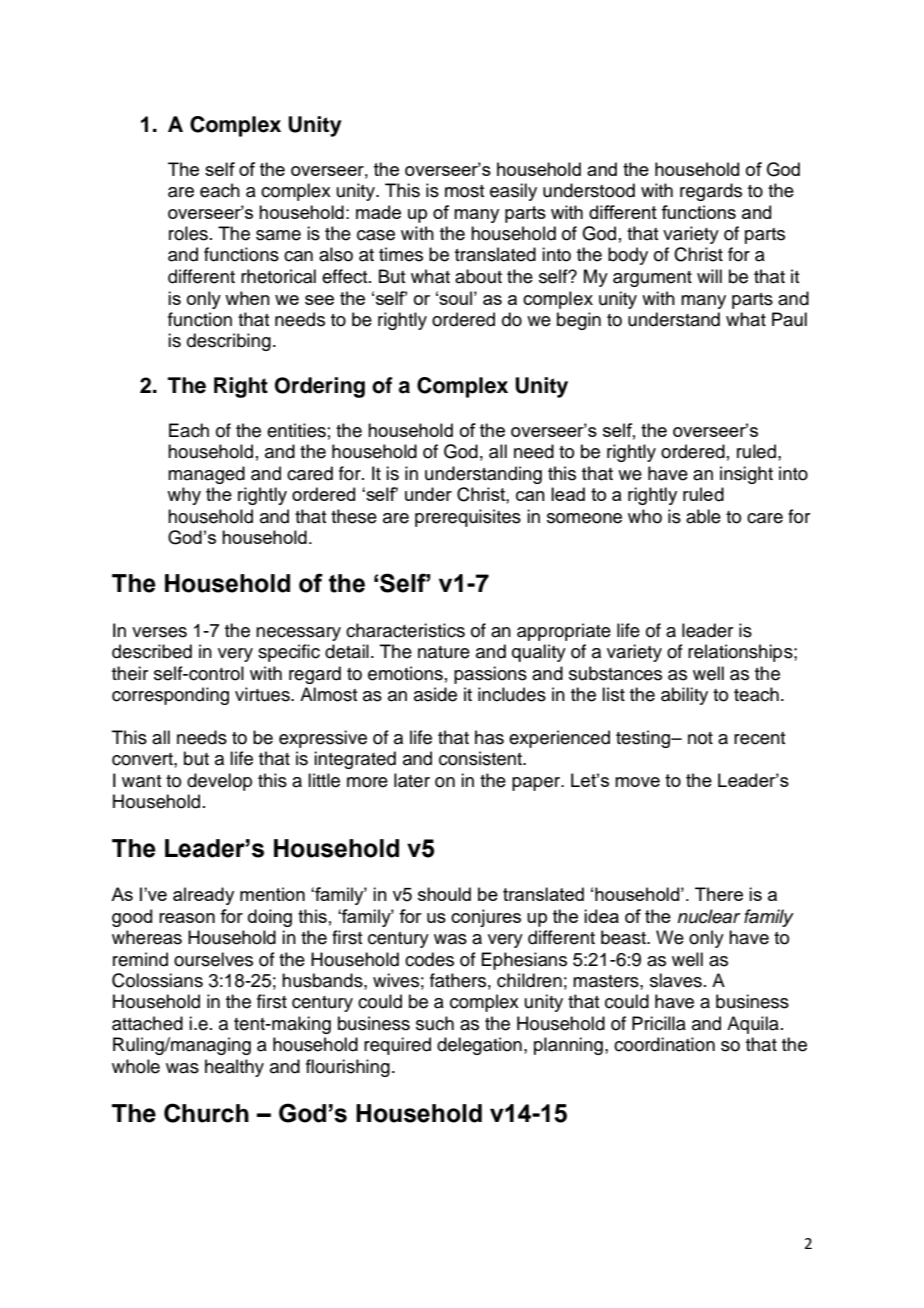 The image size is (924, 1308). What do you see at coordinates (703, 516) in the page?
I see `able` at bounding box center [703, 516].
